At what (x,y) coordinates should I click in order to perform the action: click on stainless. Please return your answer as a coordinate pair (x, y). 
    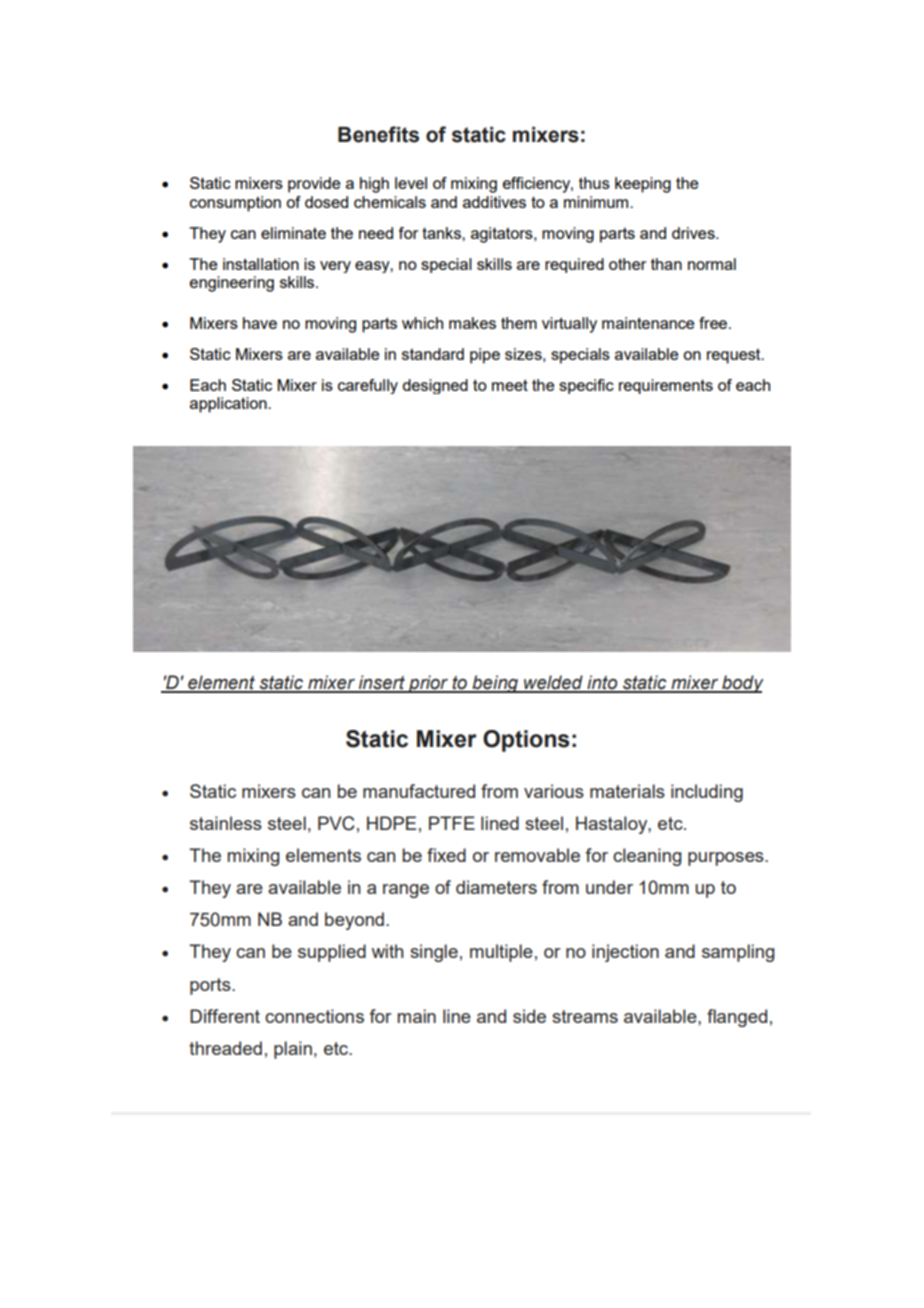
    Looking at the image, I should click on (226, 823).
